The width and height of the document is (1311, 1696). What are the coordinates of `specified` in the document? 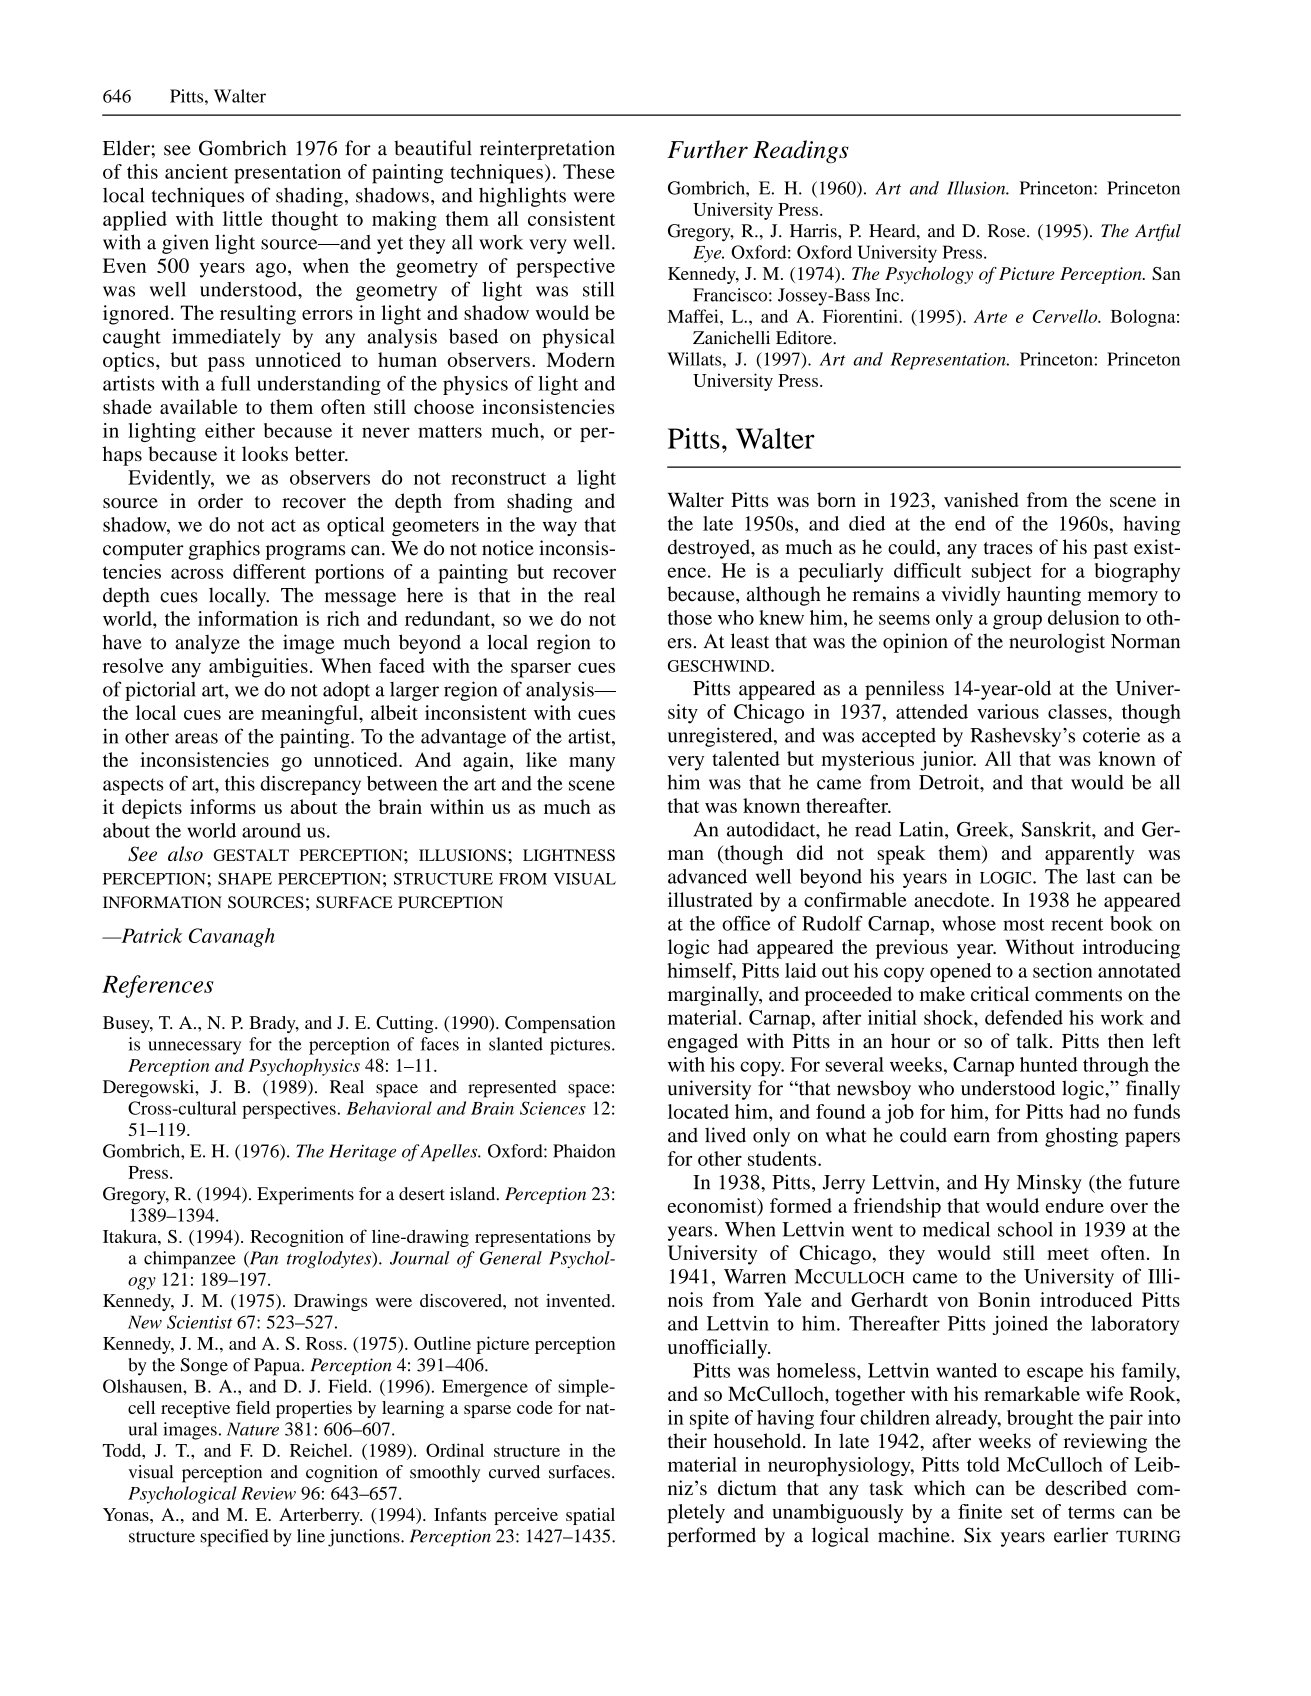 It's located at (234, 1538).
